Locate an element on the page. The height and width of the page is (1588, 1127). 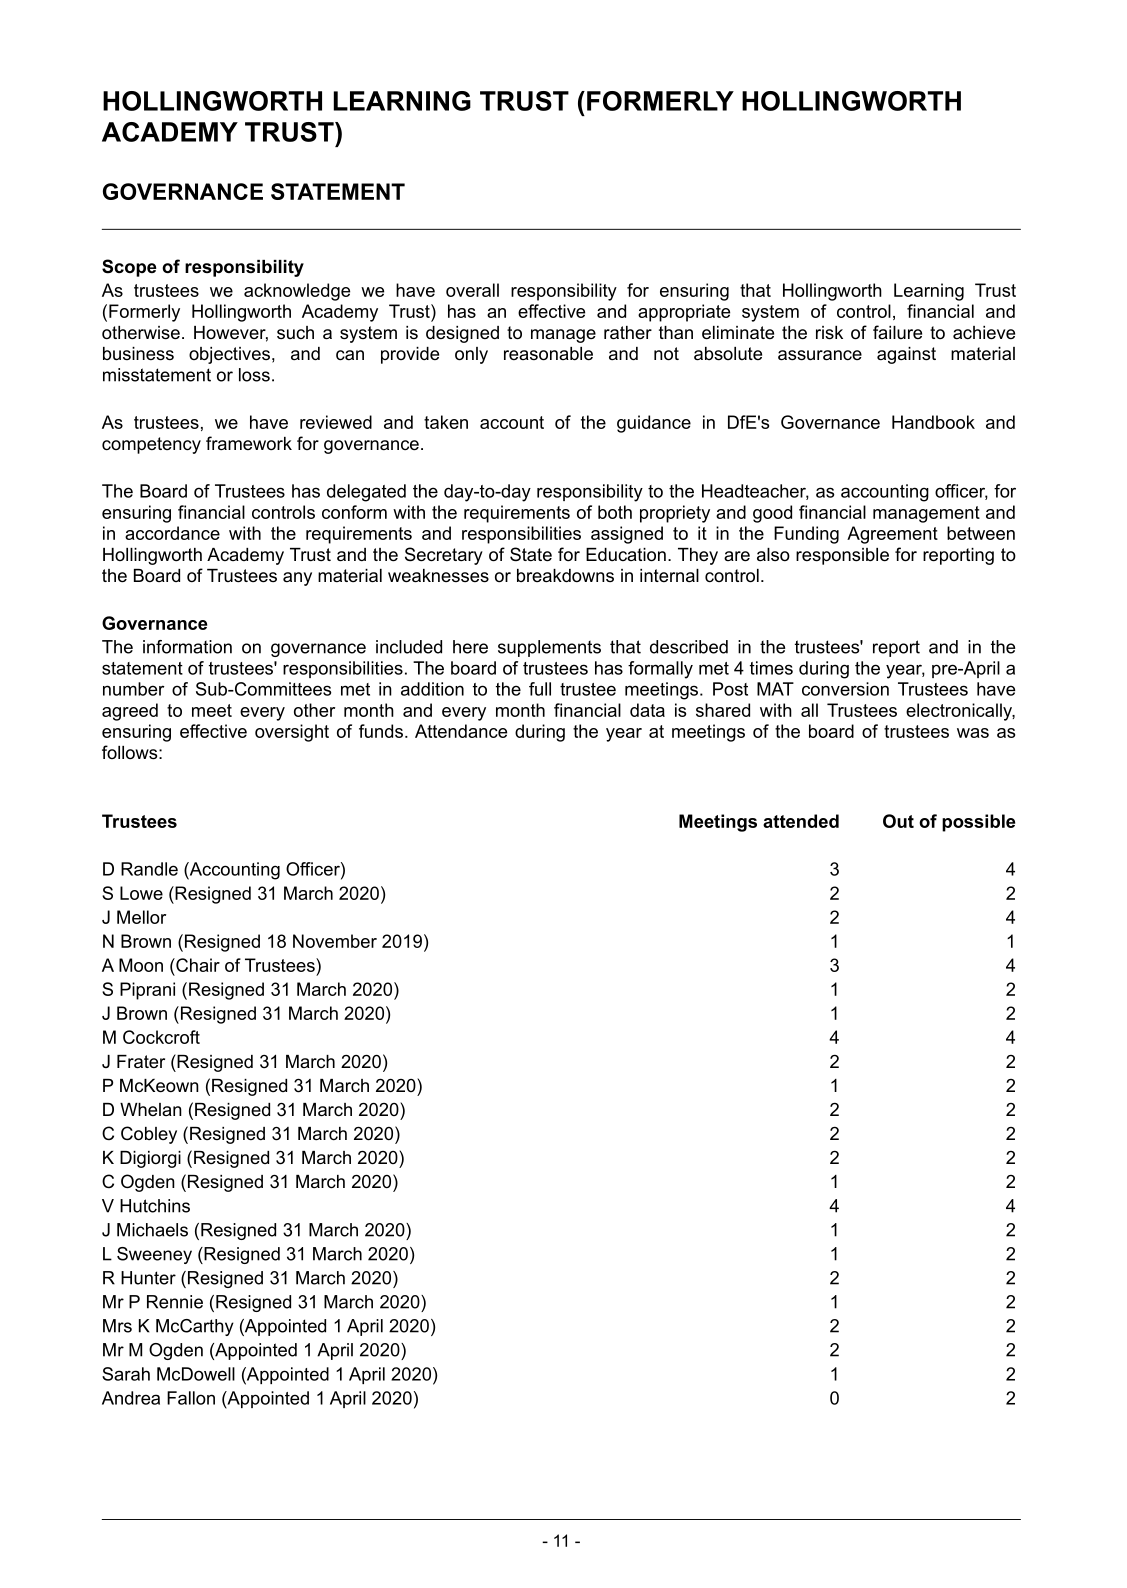
reasonable is located at coordinates (548, 354).
